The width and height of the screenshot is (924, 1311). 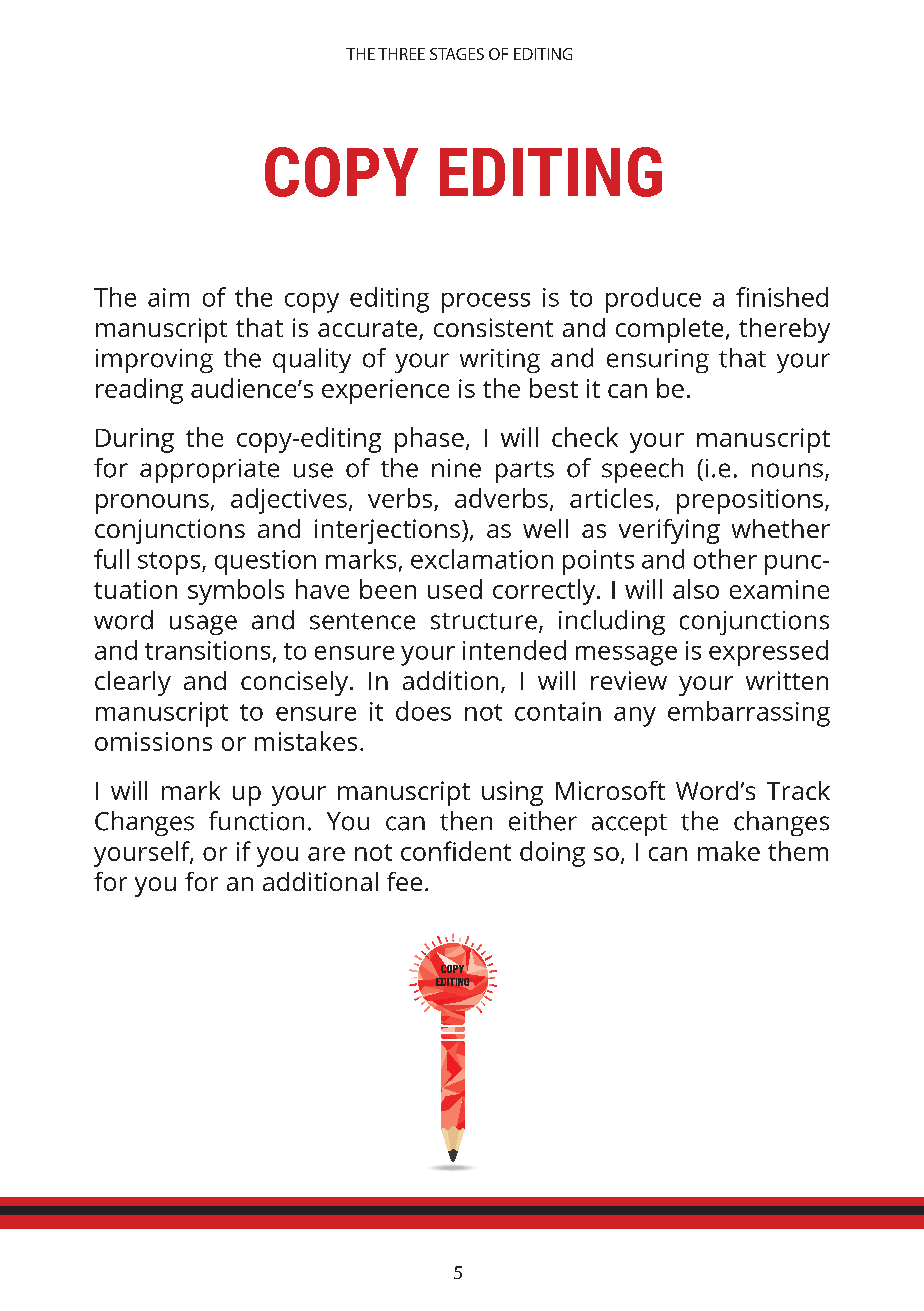 What do you see at coordinates (133, 683) in the screenshot?
I see `clearly` at bounding box center [133, 683].
